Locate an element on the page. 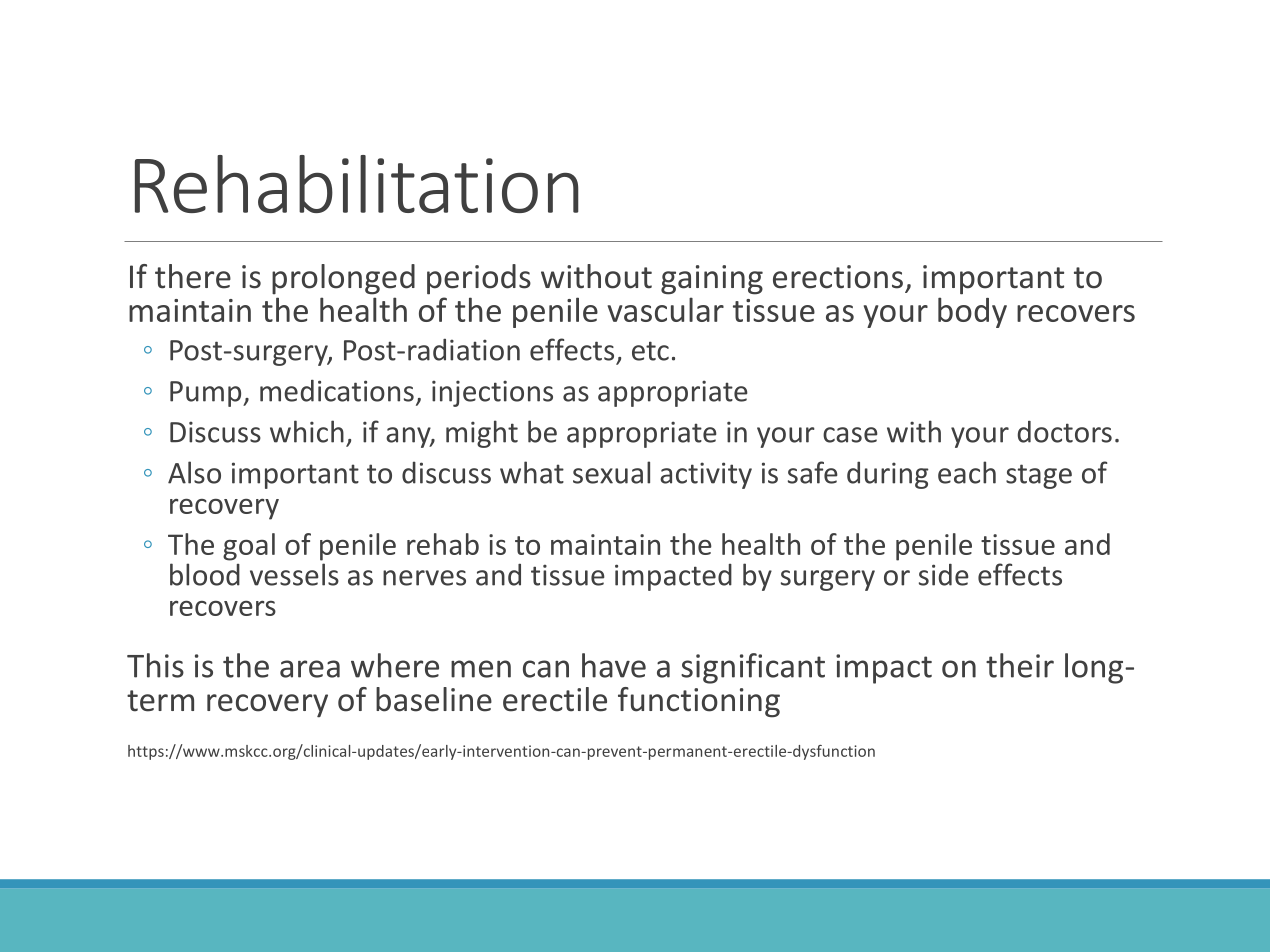 This page has height=952, width=1270. their is located at coordinates (1020, 665).
